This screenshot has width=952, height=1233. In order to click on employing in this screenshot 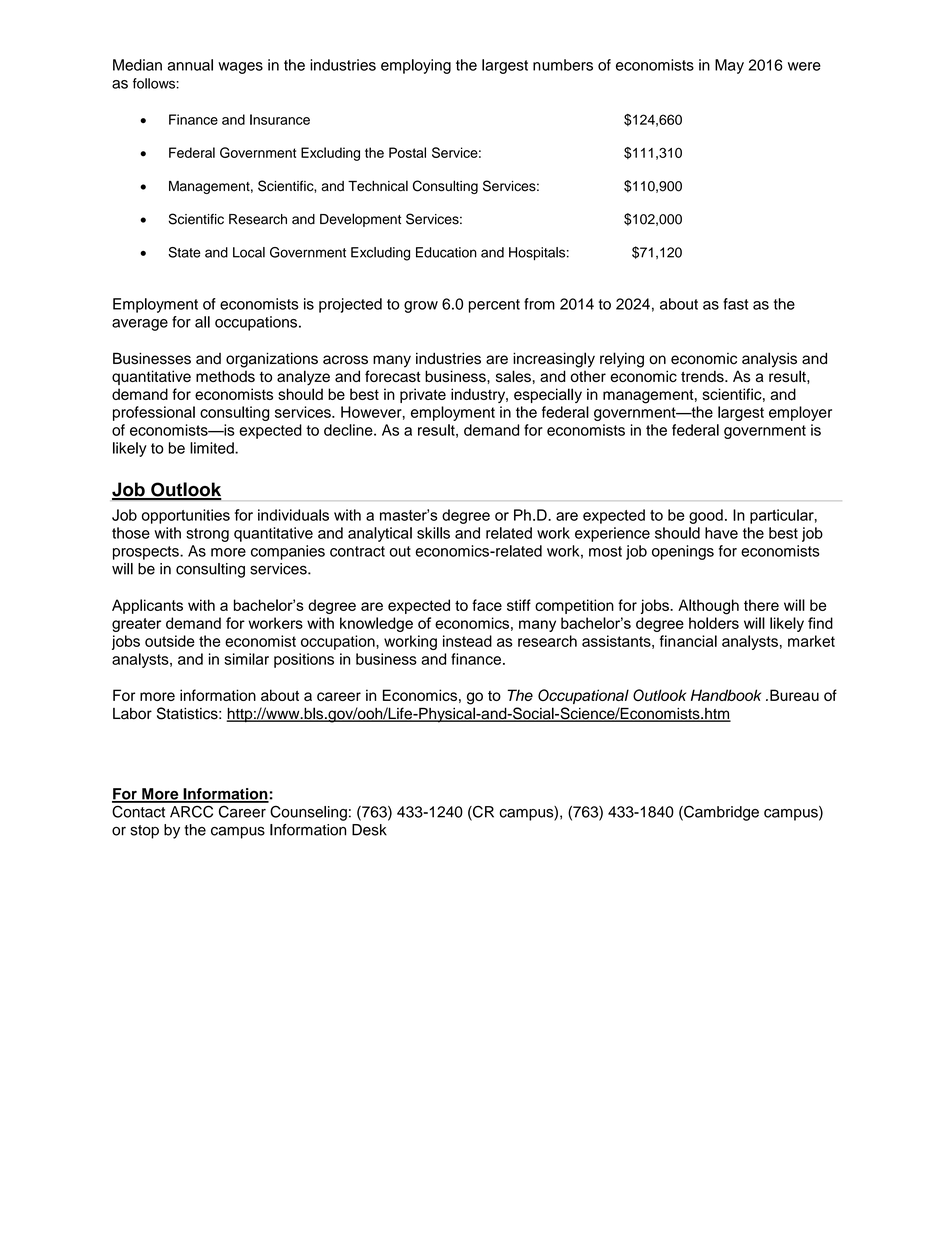, I will do `click(416, 66)`.
